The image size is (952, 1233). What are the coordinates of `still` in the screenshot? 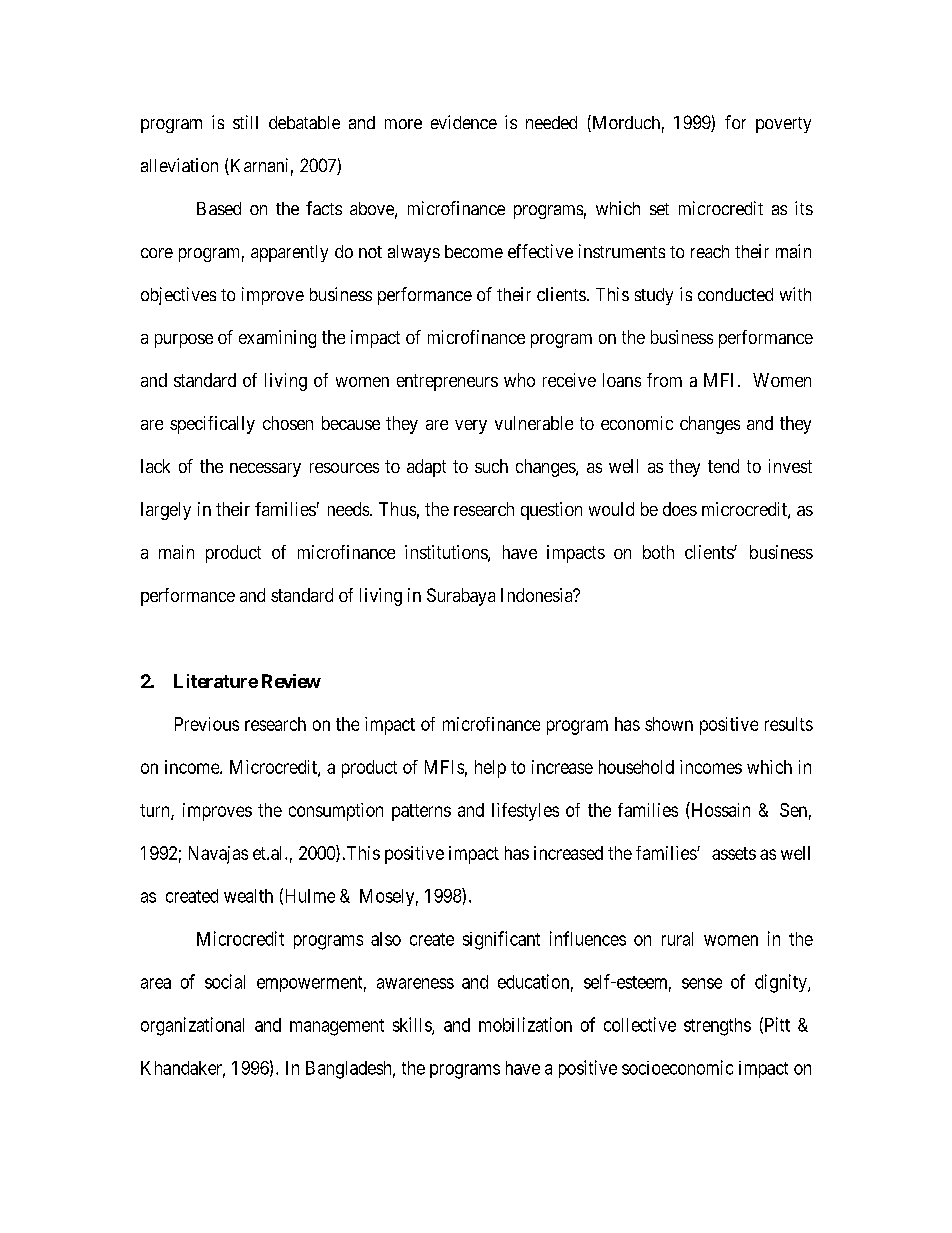 It's located at (245, 122).
